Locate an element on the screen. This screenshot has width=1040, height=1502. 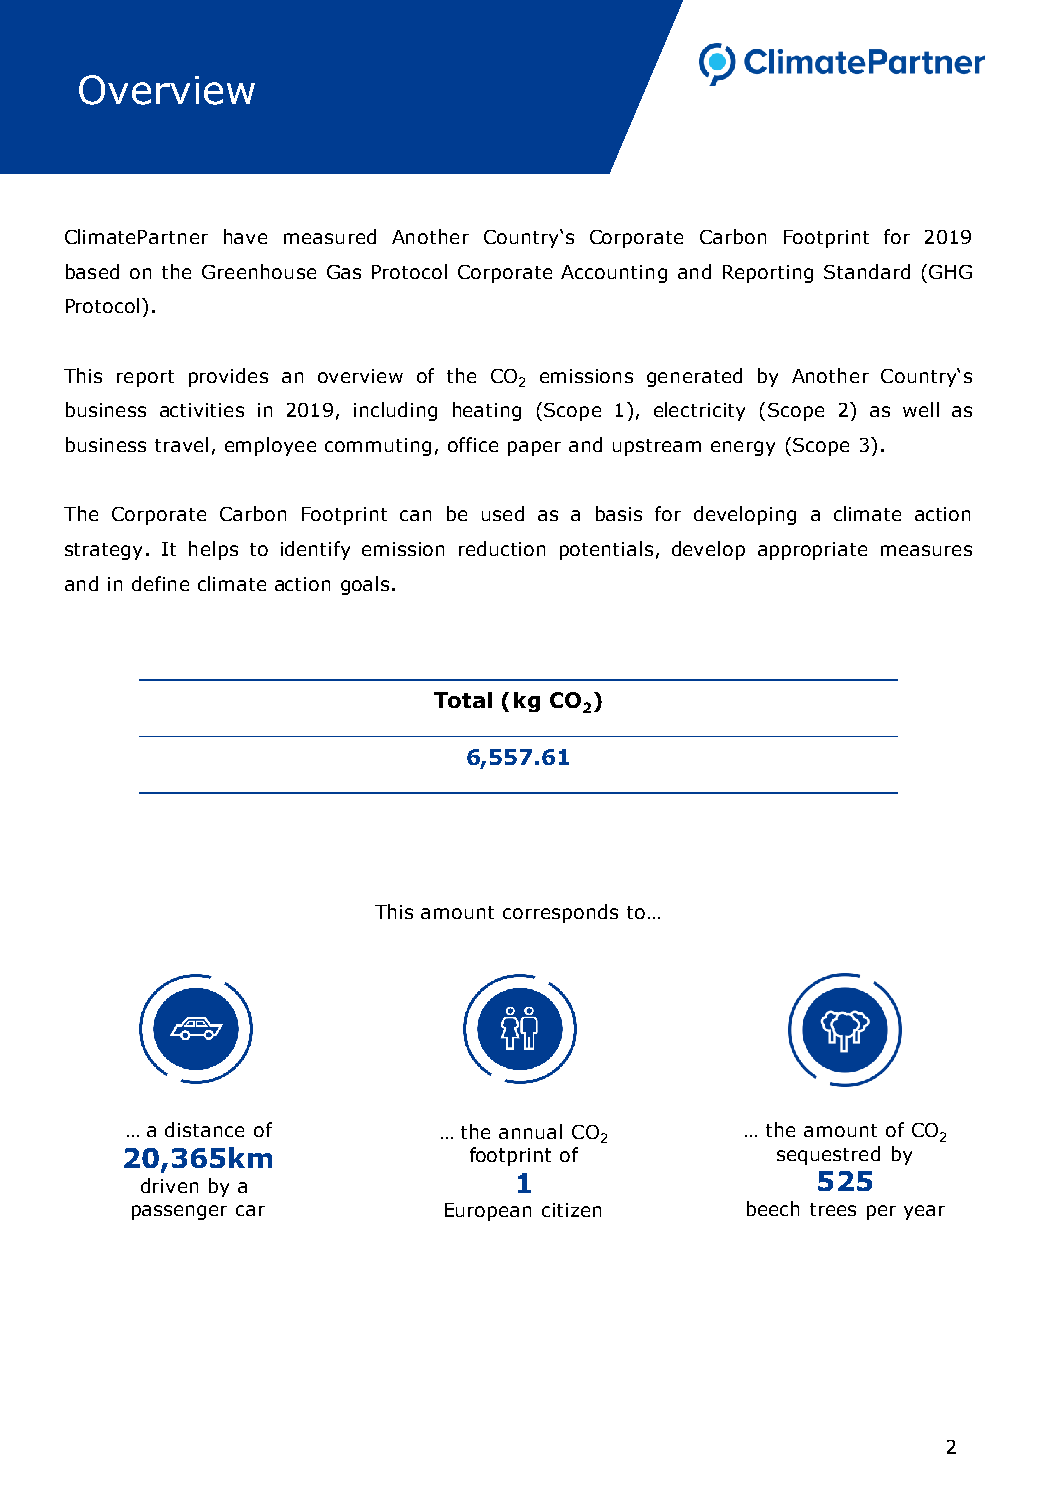
define is located at coordinates (160, 583).
